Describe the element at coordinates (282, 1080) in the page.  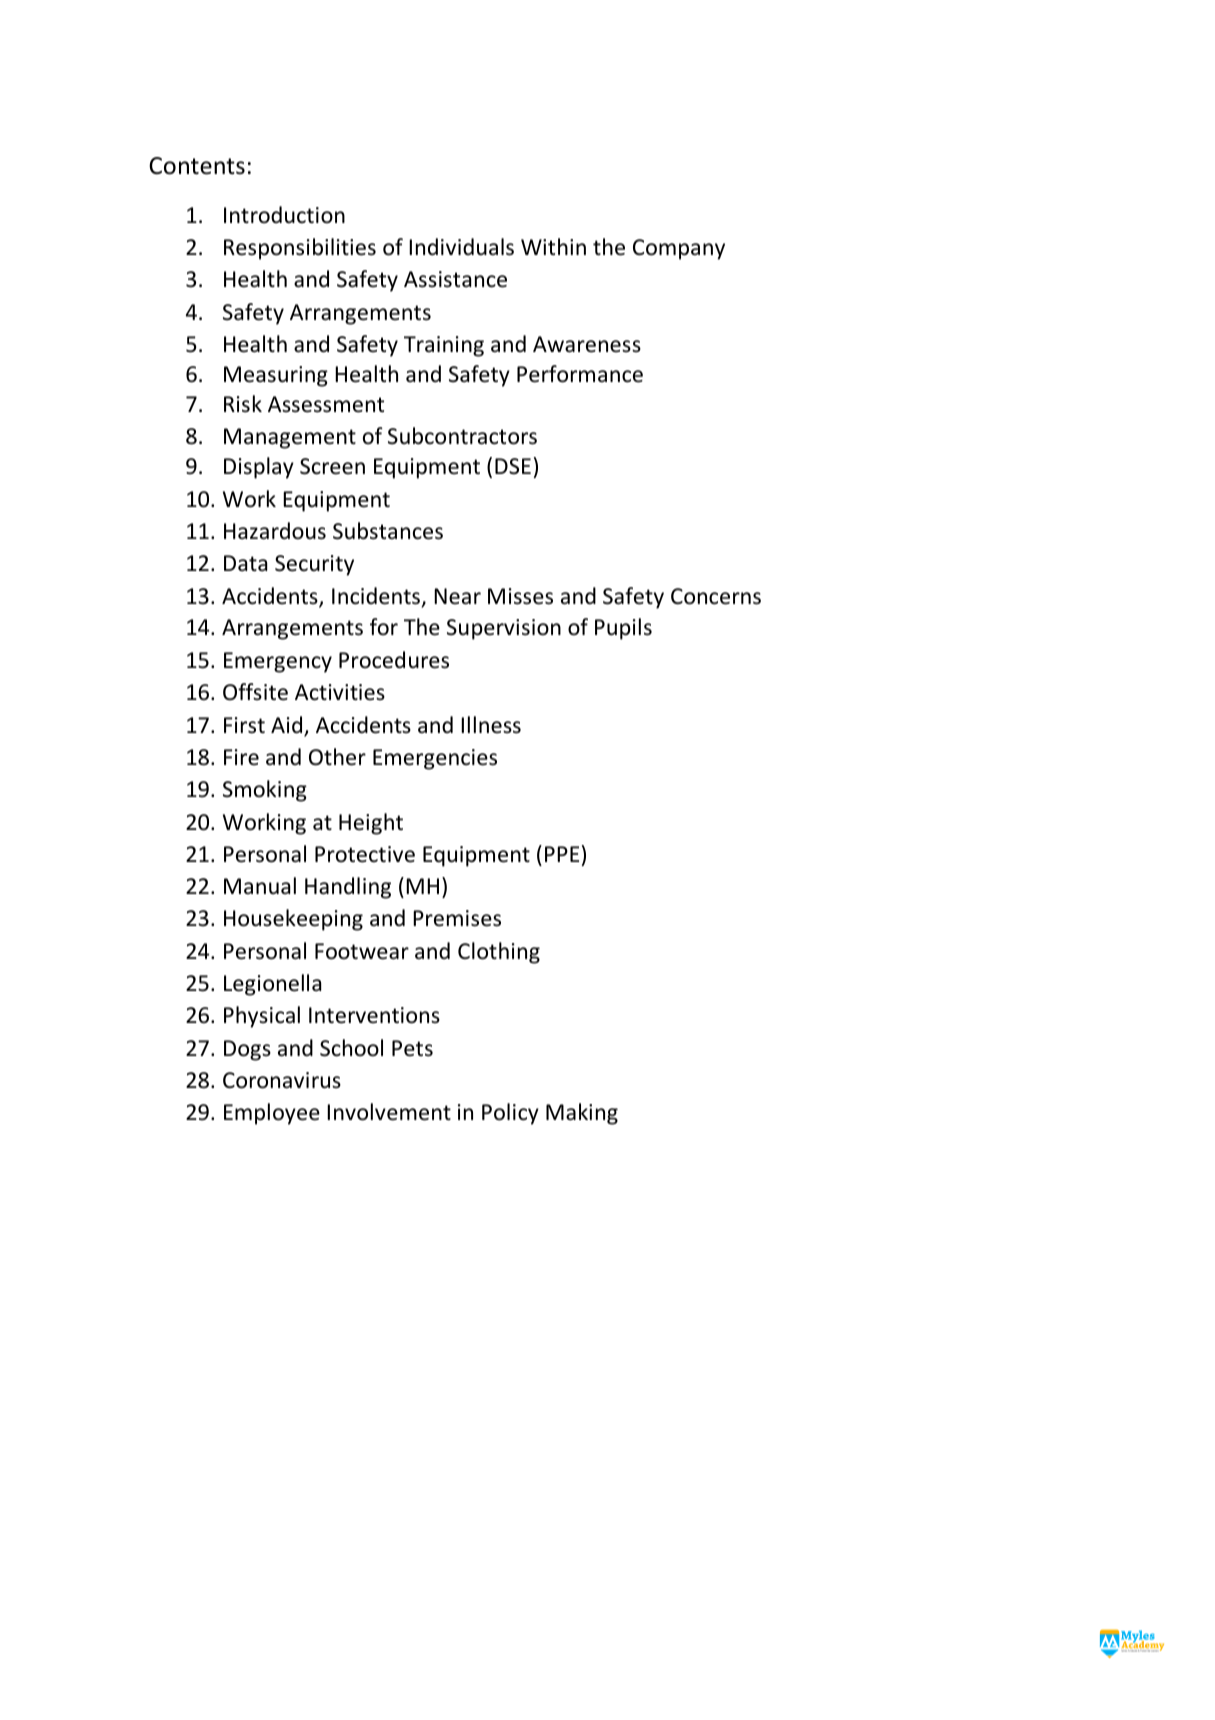
I see `Coronavirus` at that location.
